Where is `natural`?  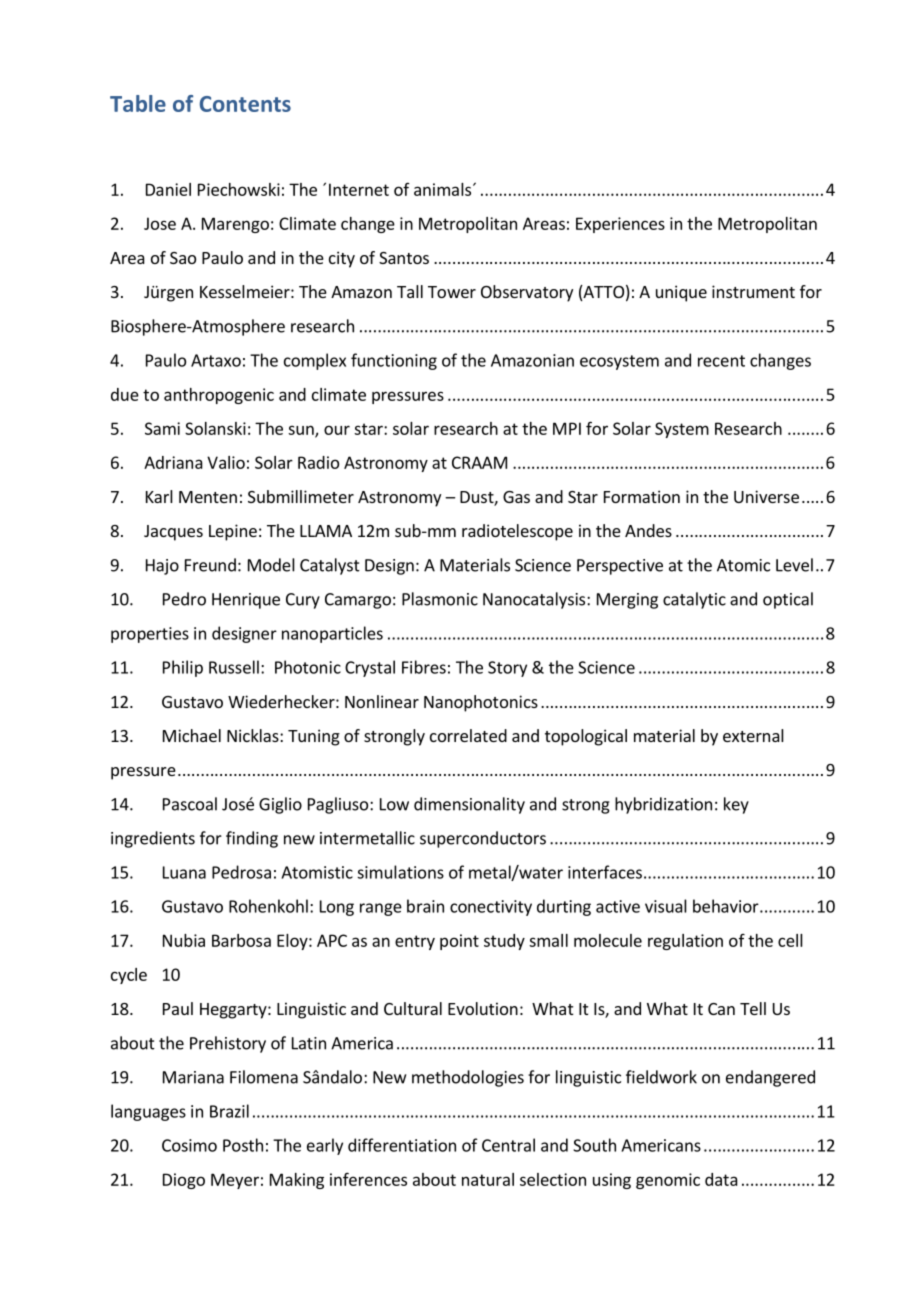 natural is located at coordinates (488, 1179).
